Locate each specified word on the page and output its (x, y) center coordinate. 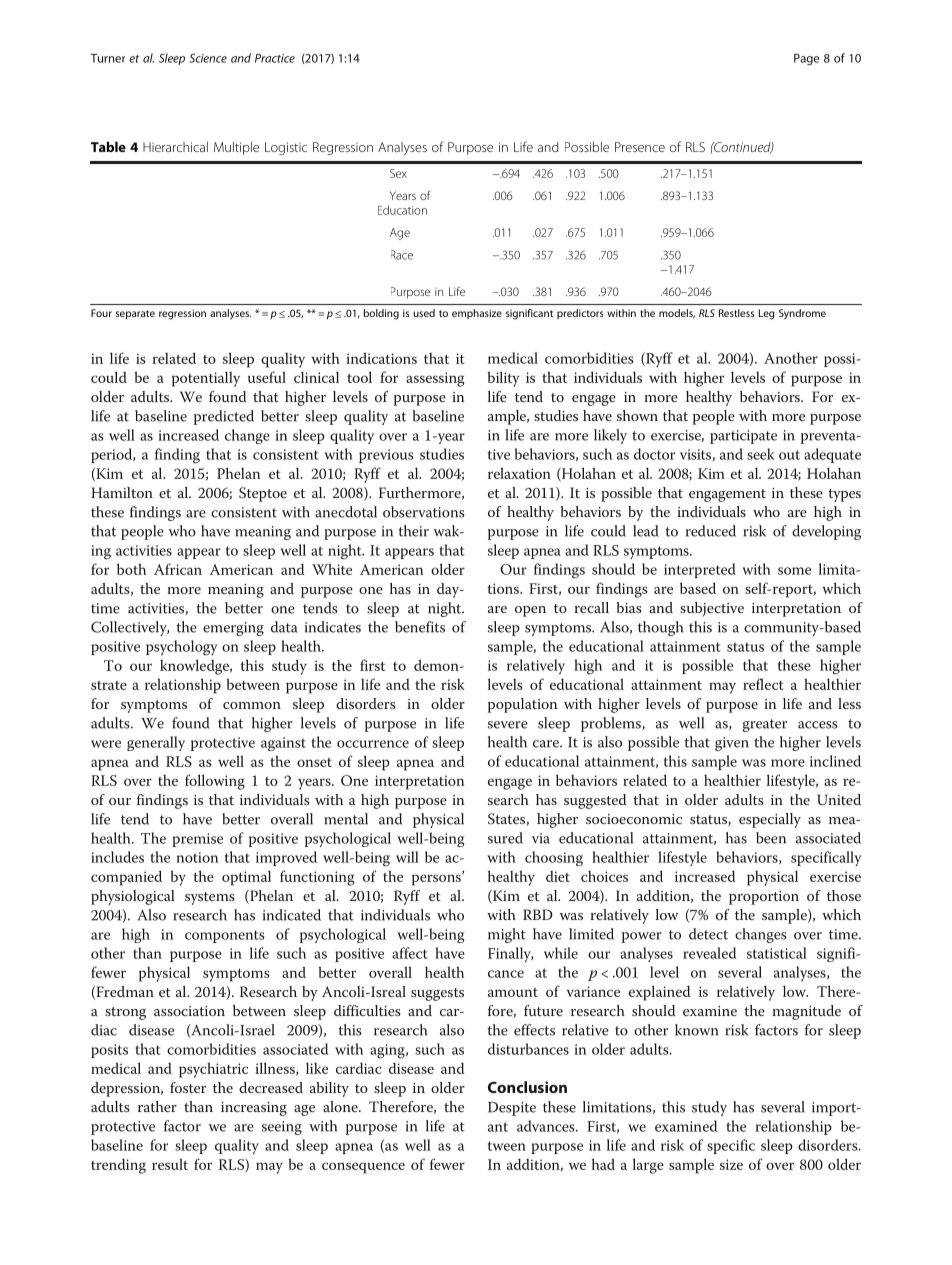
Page (806, 59)
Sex (398, 173)
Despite (512, 1109)
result (170, 1164)
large (648, 1166)
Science (208, 58)
